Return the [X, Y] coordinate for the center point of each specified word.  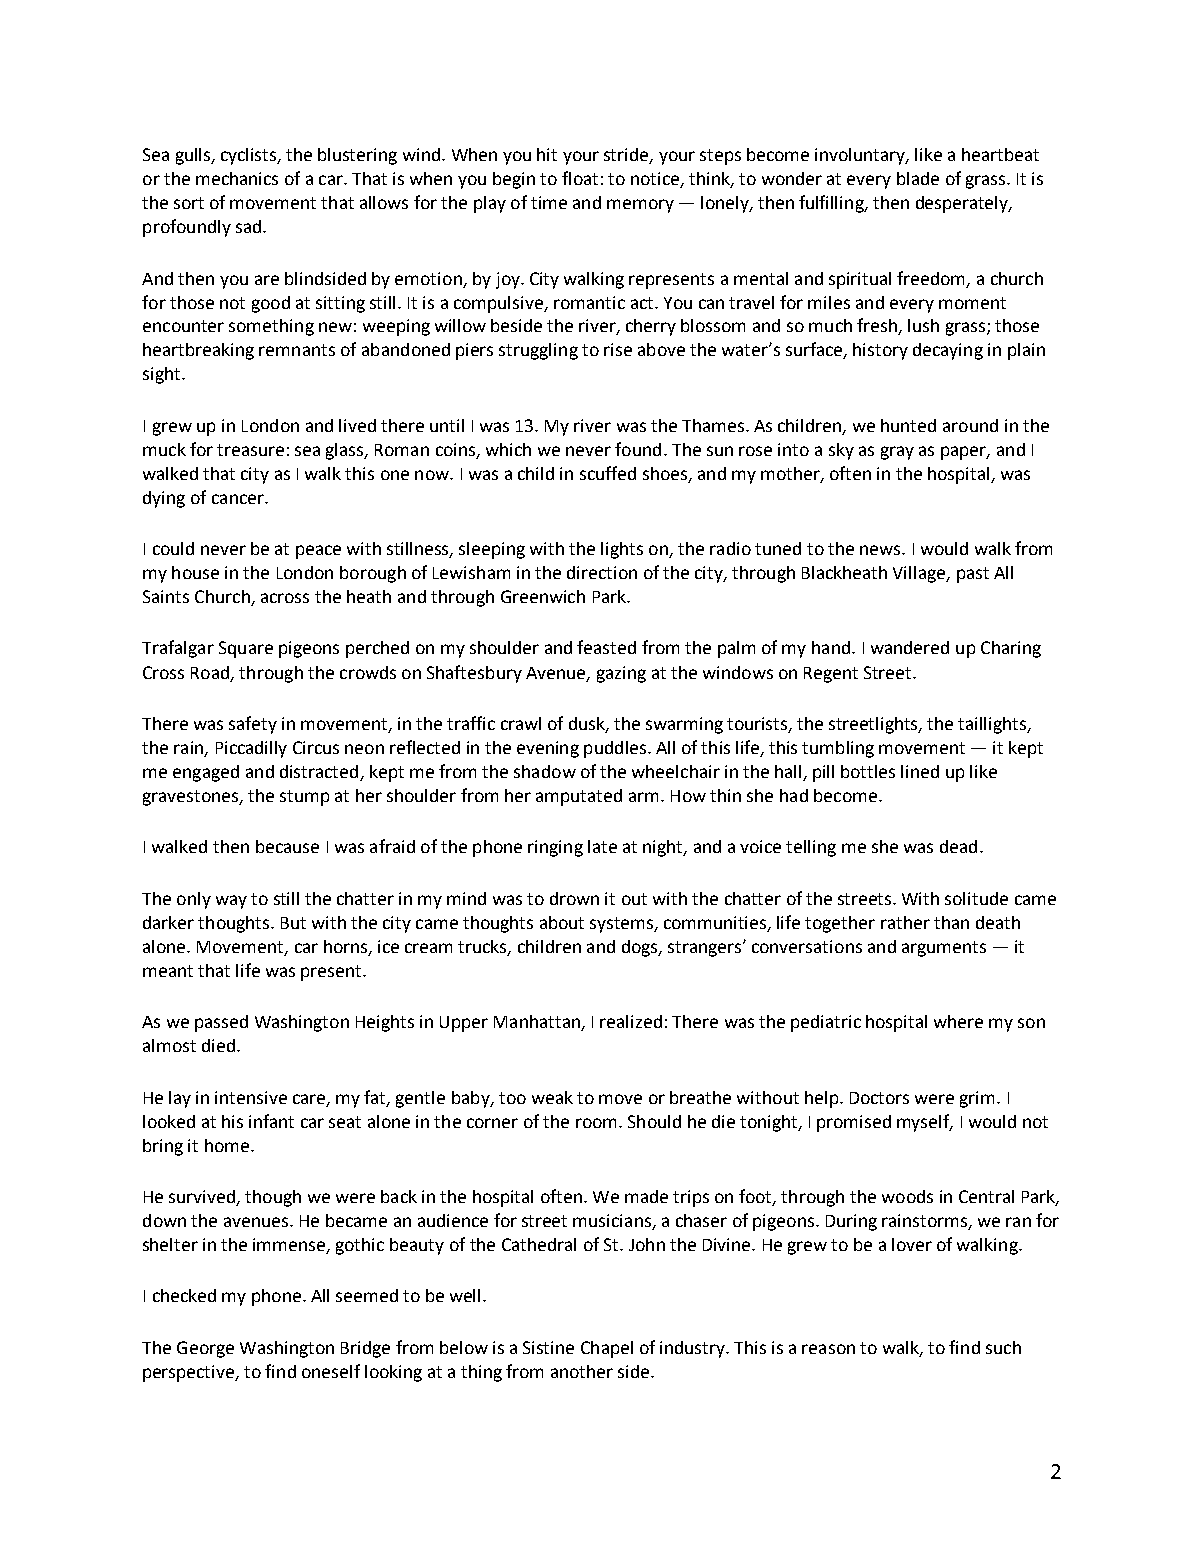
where [958, 1021]
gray [897, 453]
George [205, 1349]
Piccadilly [251, 749]
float [580, 178]
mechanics [237, 178]
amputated [579, 797]
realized [631, 1021]
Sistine [548, 1347]
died [218, 1045]
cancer [239, 499]
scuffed [608, 473]
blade [918, 178]
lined [920, 771]
